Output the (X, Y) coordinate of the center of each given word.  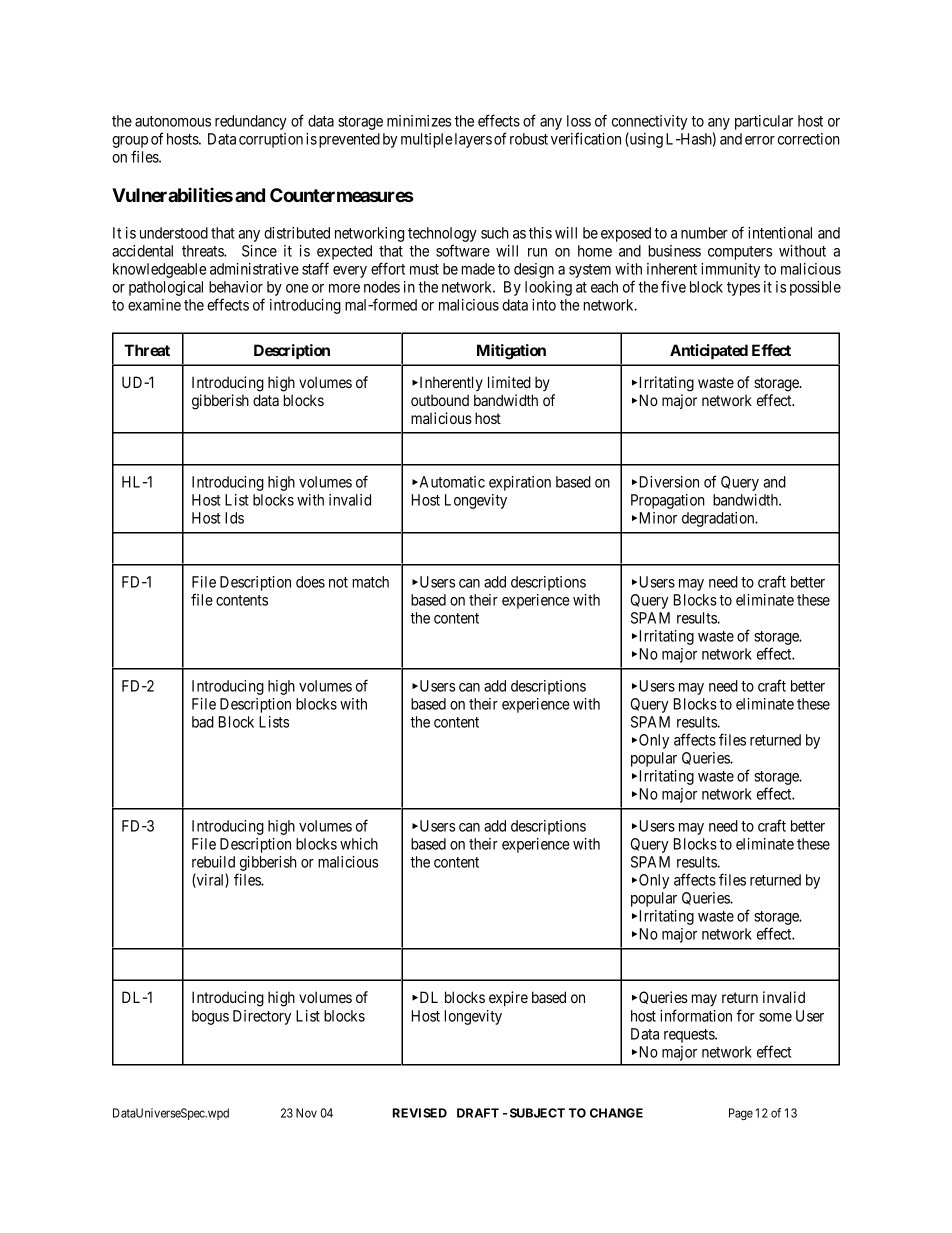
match (371, 582)
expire (508, 998)
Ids (234, 518)
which (359, 844)
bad (203, 722)
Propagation (668, 501)
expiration (520, 483)
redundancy (251, 122)
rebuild (213, 862)
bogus (210, 1017)
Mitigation (511, 352)
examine (154, 305)
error (760, 140)
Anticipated (709, 351)
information (696, 1015)
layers (473, 140)
